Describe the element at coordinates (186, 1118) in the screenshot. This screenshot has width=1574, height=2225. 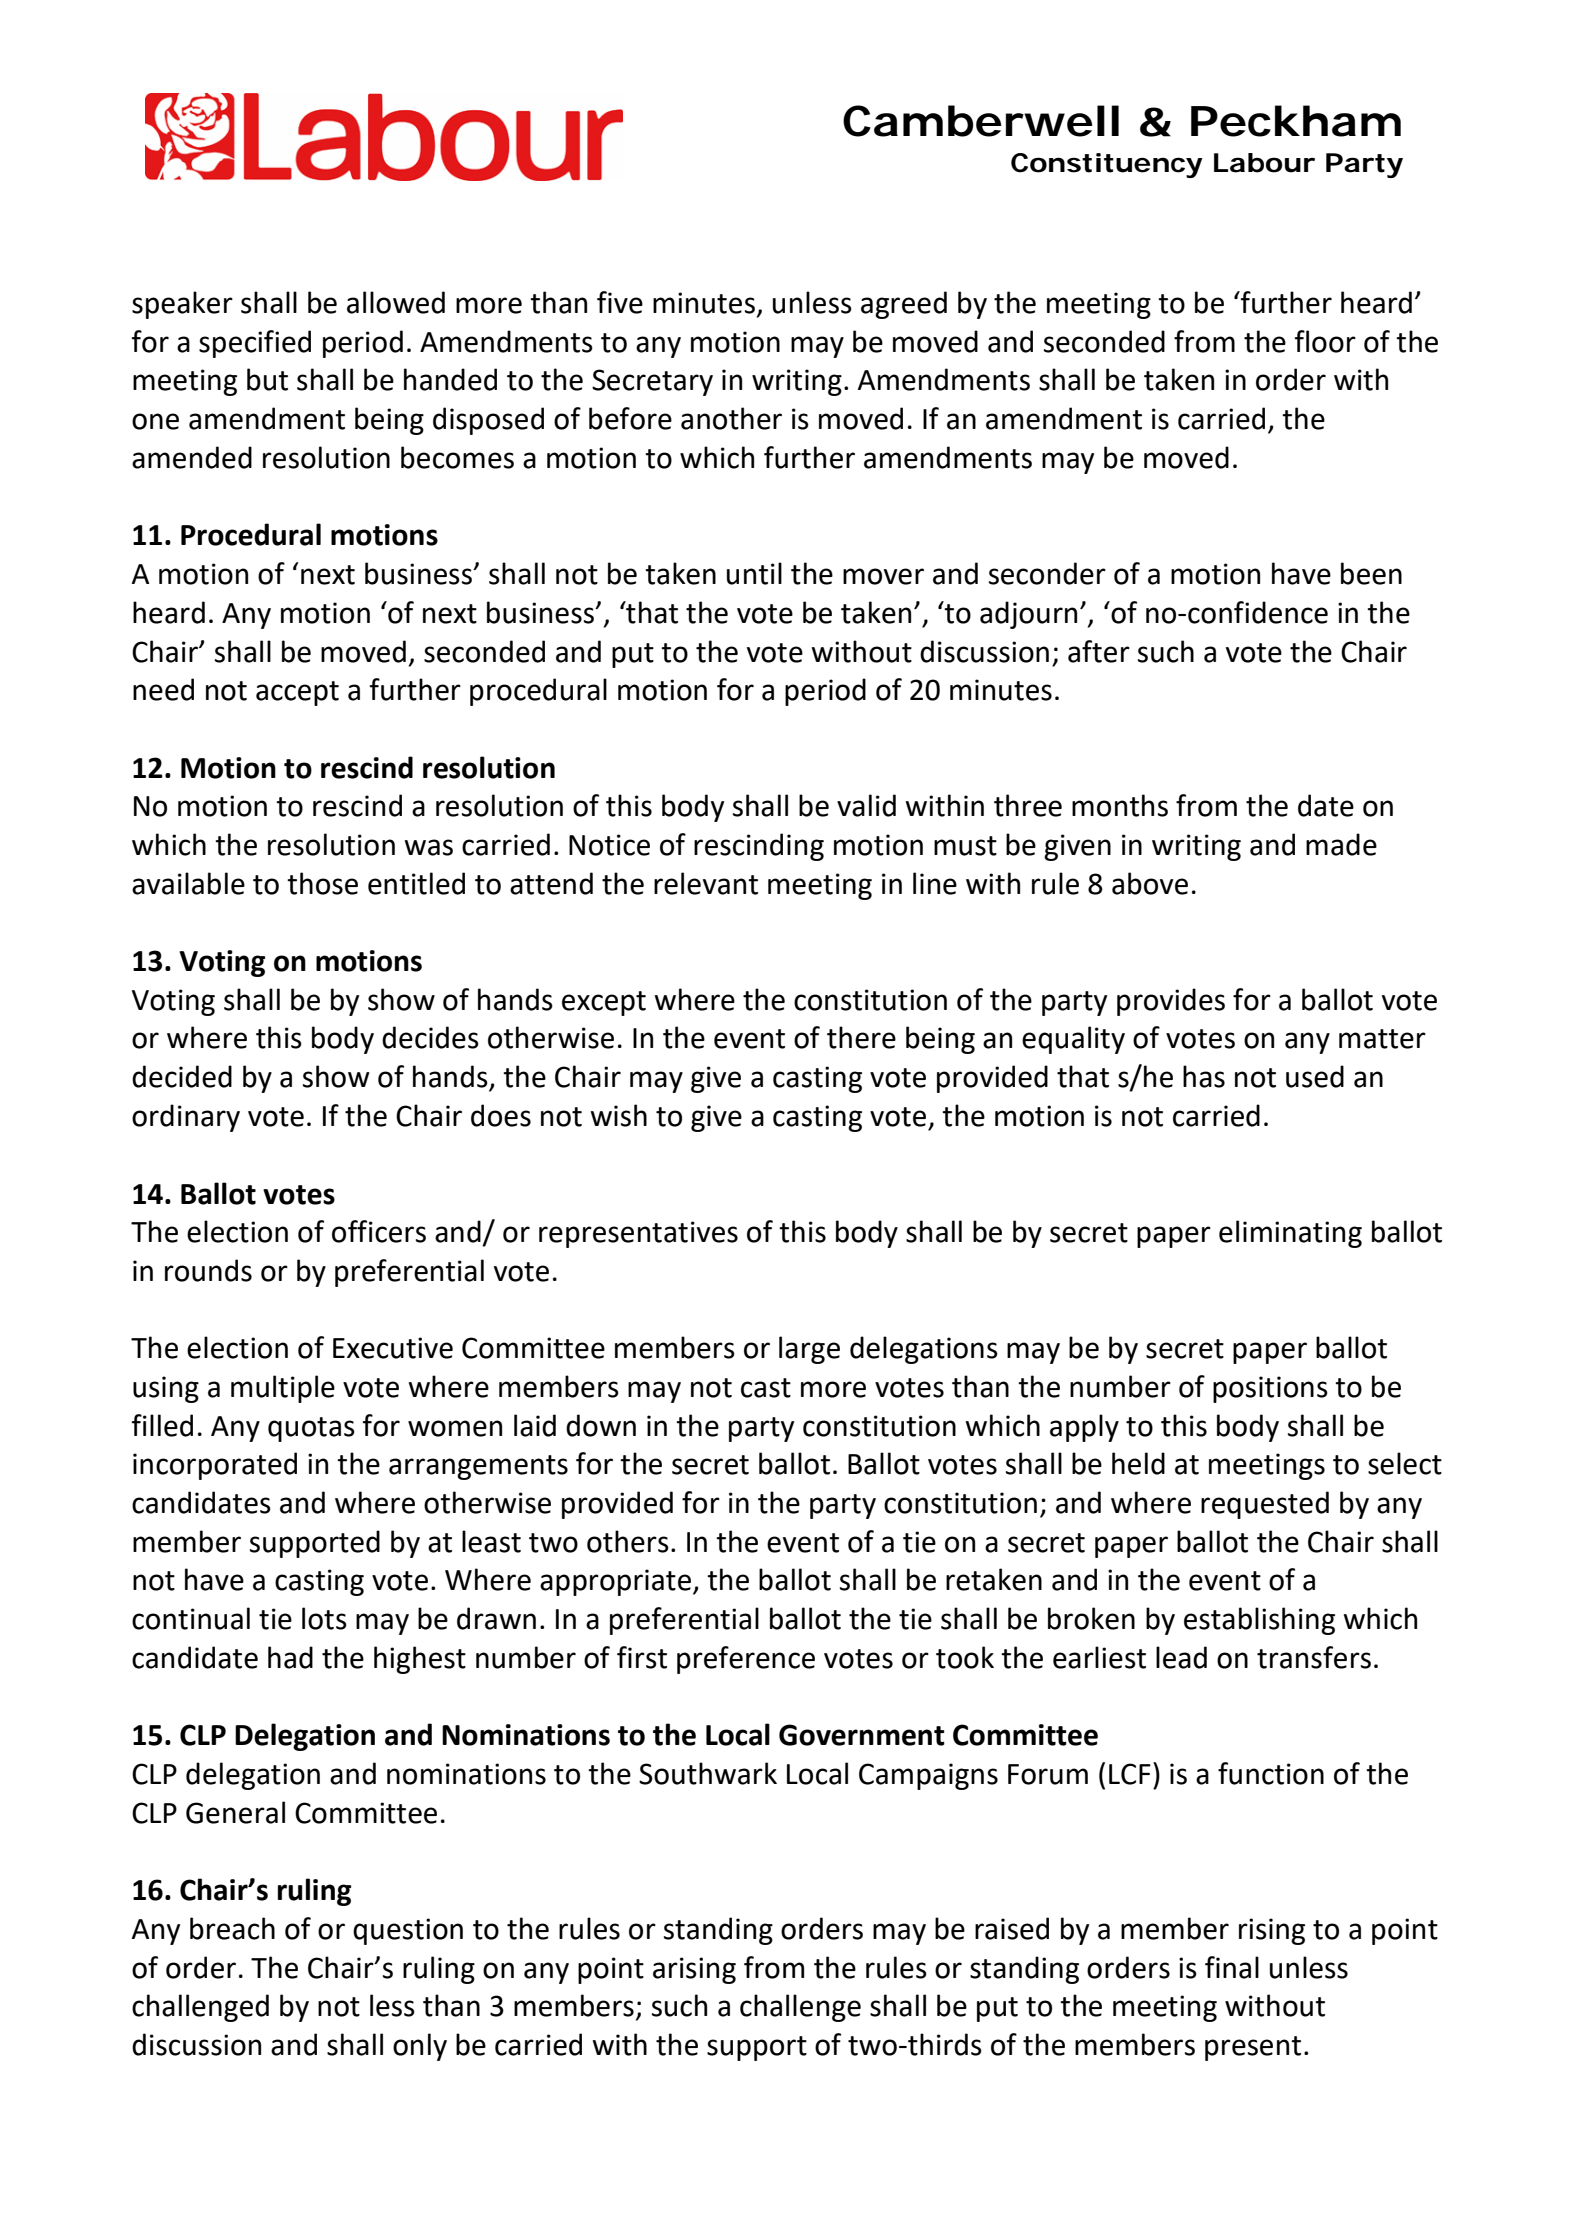
I see `ordinary` at that location.
